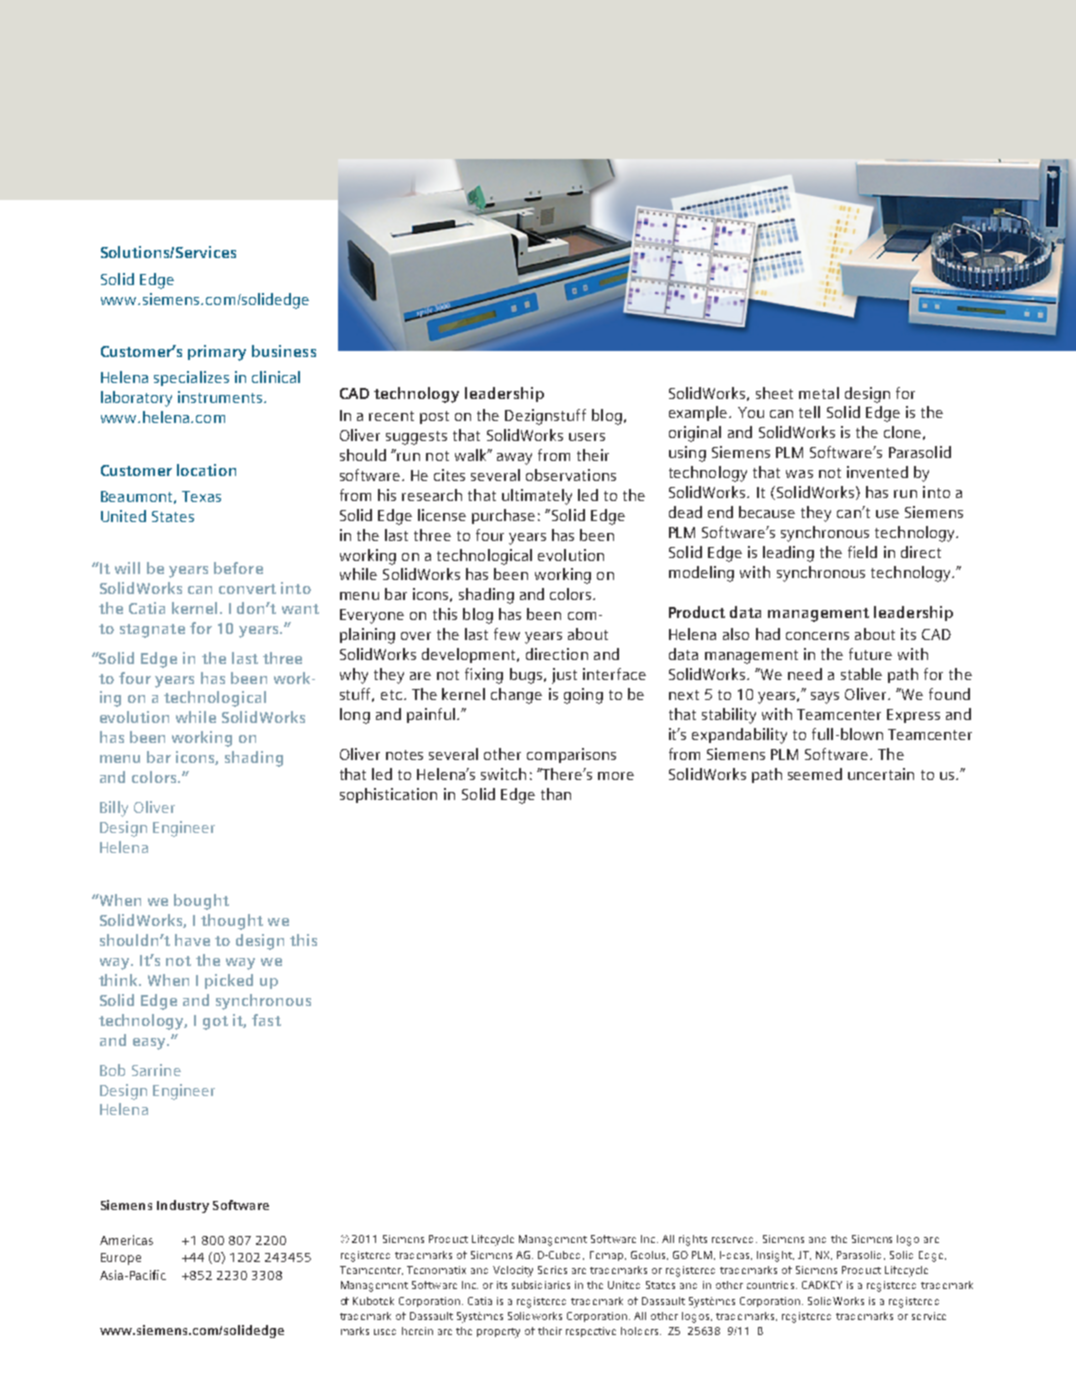 The height and width of the page is (1392, 1076). Describe the element at coordinates (266, 1020) in the page. I see `fast` at that location.
